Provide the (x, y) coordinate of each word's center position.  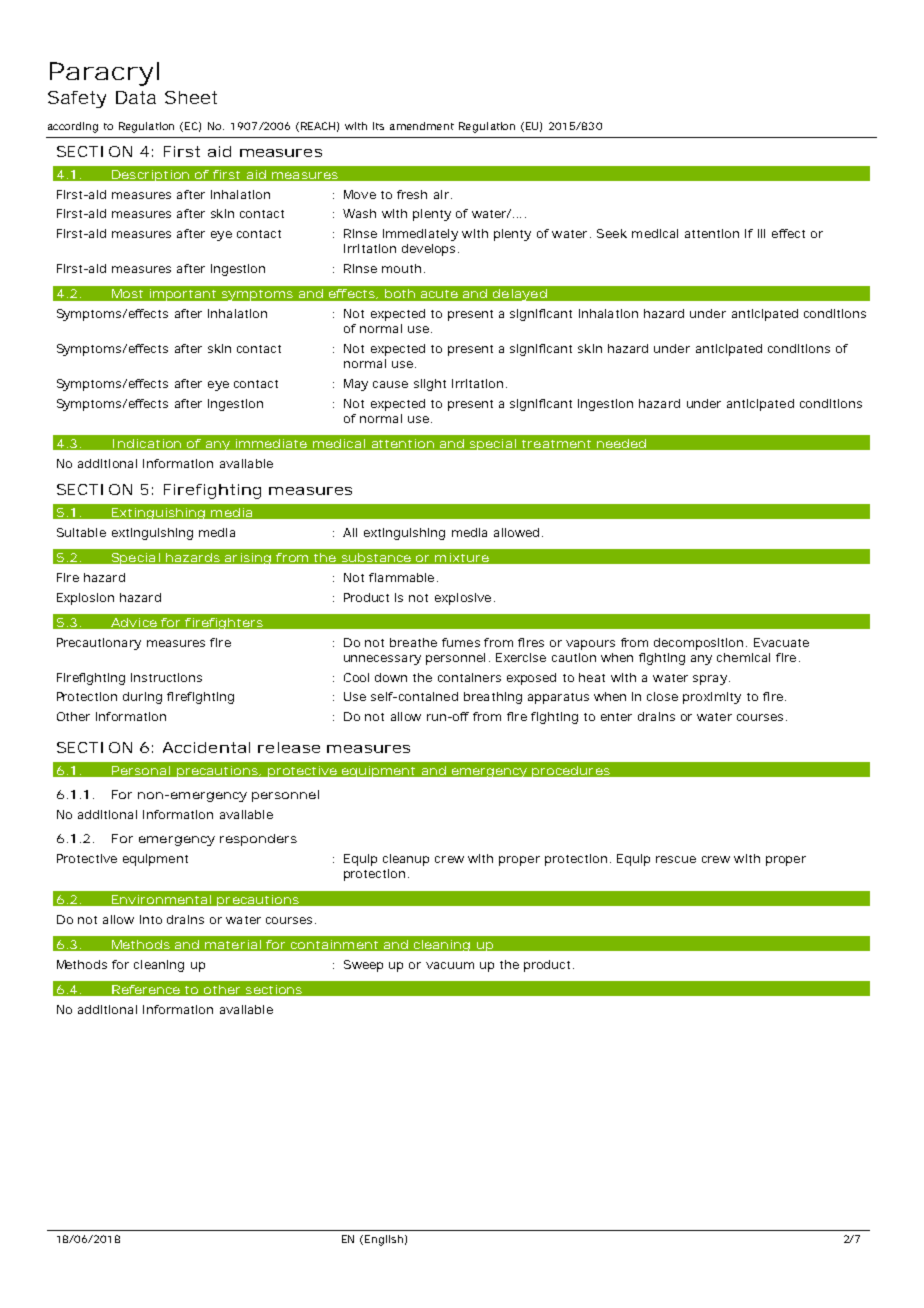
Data (136, 97)
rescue (676, 859)
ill (761, 233)
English (384, 1240)
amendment (422, 126)
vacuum (450, 965)
